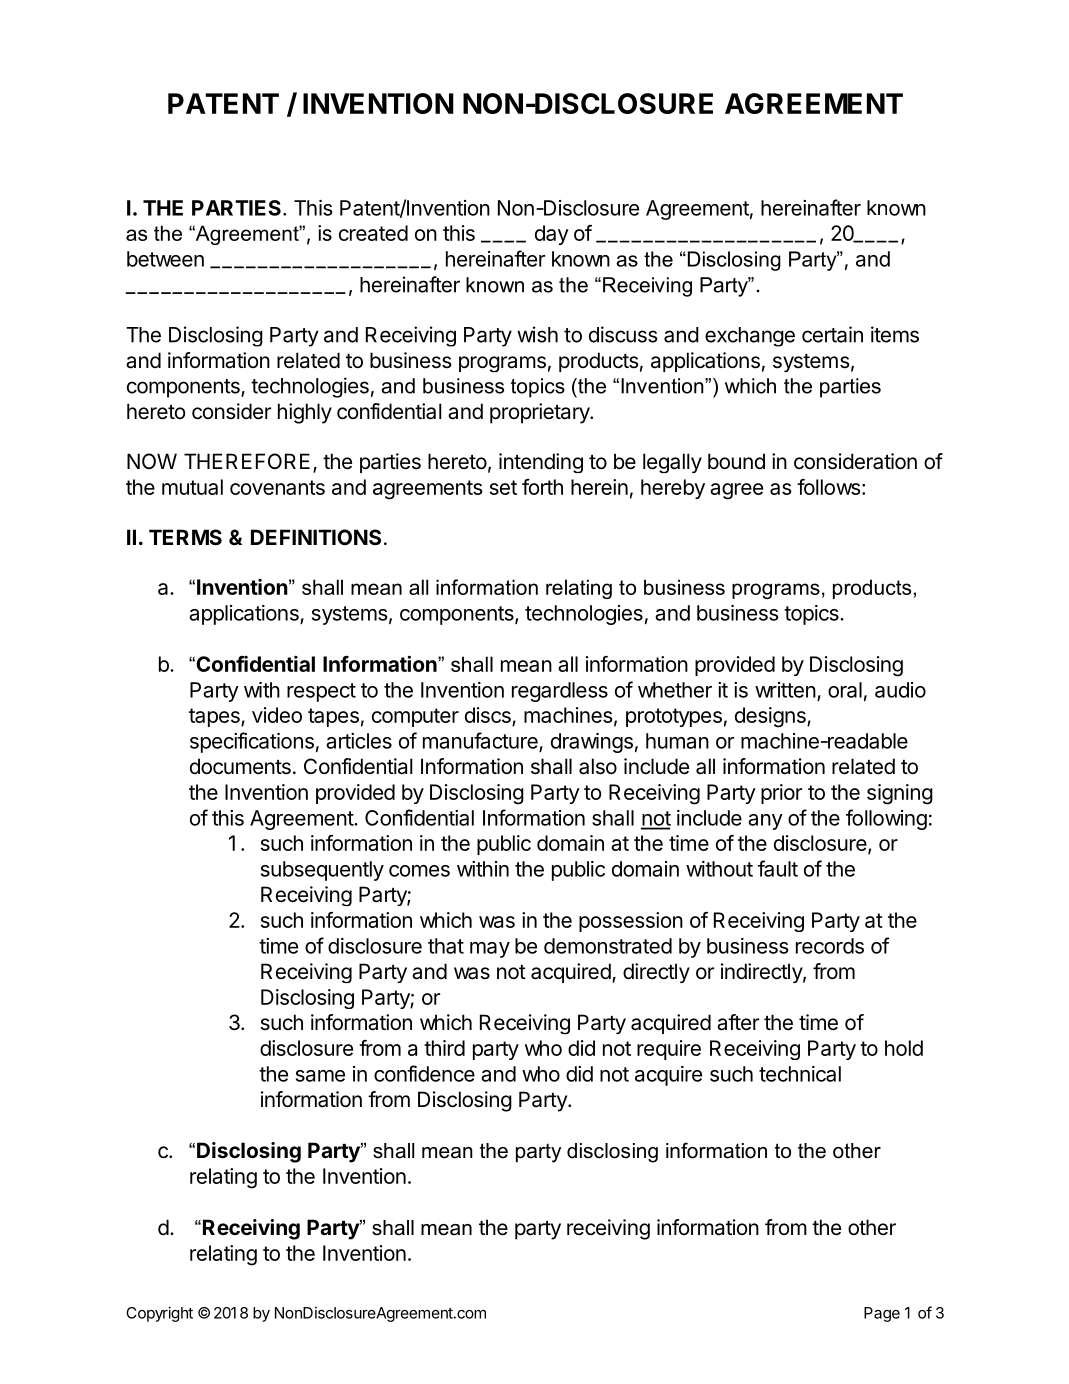  I want to click on between, so click(165, 259).
